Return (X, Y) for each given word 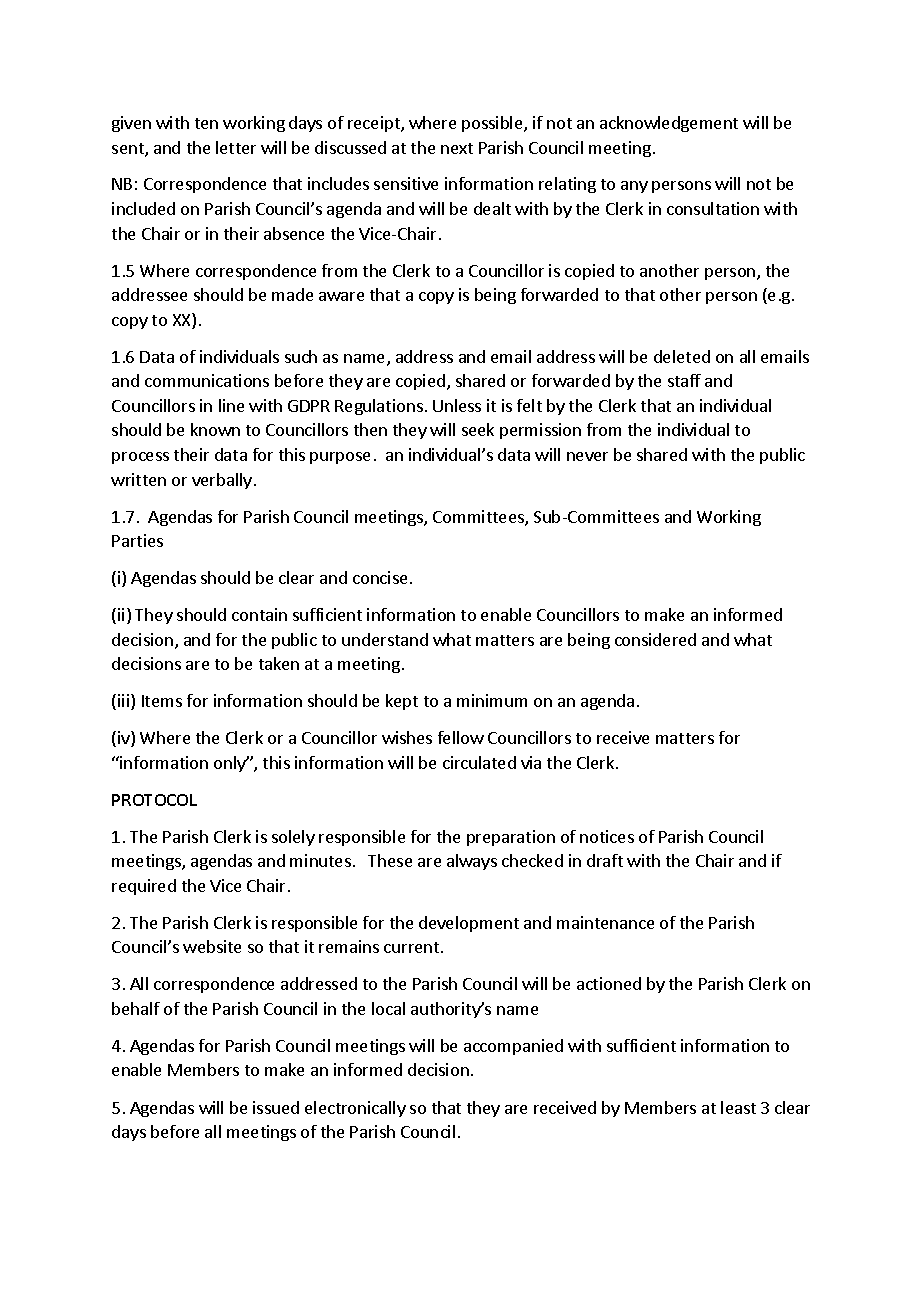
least (738, 1107)
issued (276, 1107)
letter (236, 147)
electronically (355, 1109)
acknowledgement (669, 124)
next (457, 148)
